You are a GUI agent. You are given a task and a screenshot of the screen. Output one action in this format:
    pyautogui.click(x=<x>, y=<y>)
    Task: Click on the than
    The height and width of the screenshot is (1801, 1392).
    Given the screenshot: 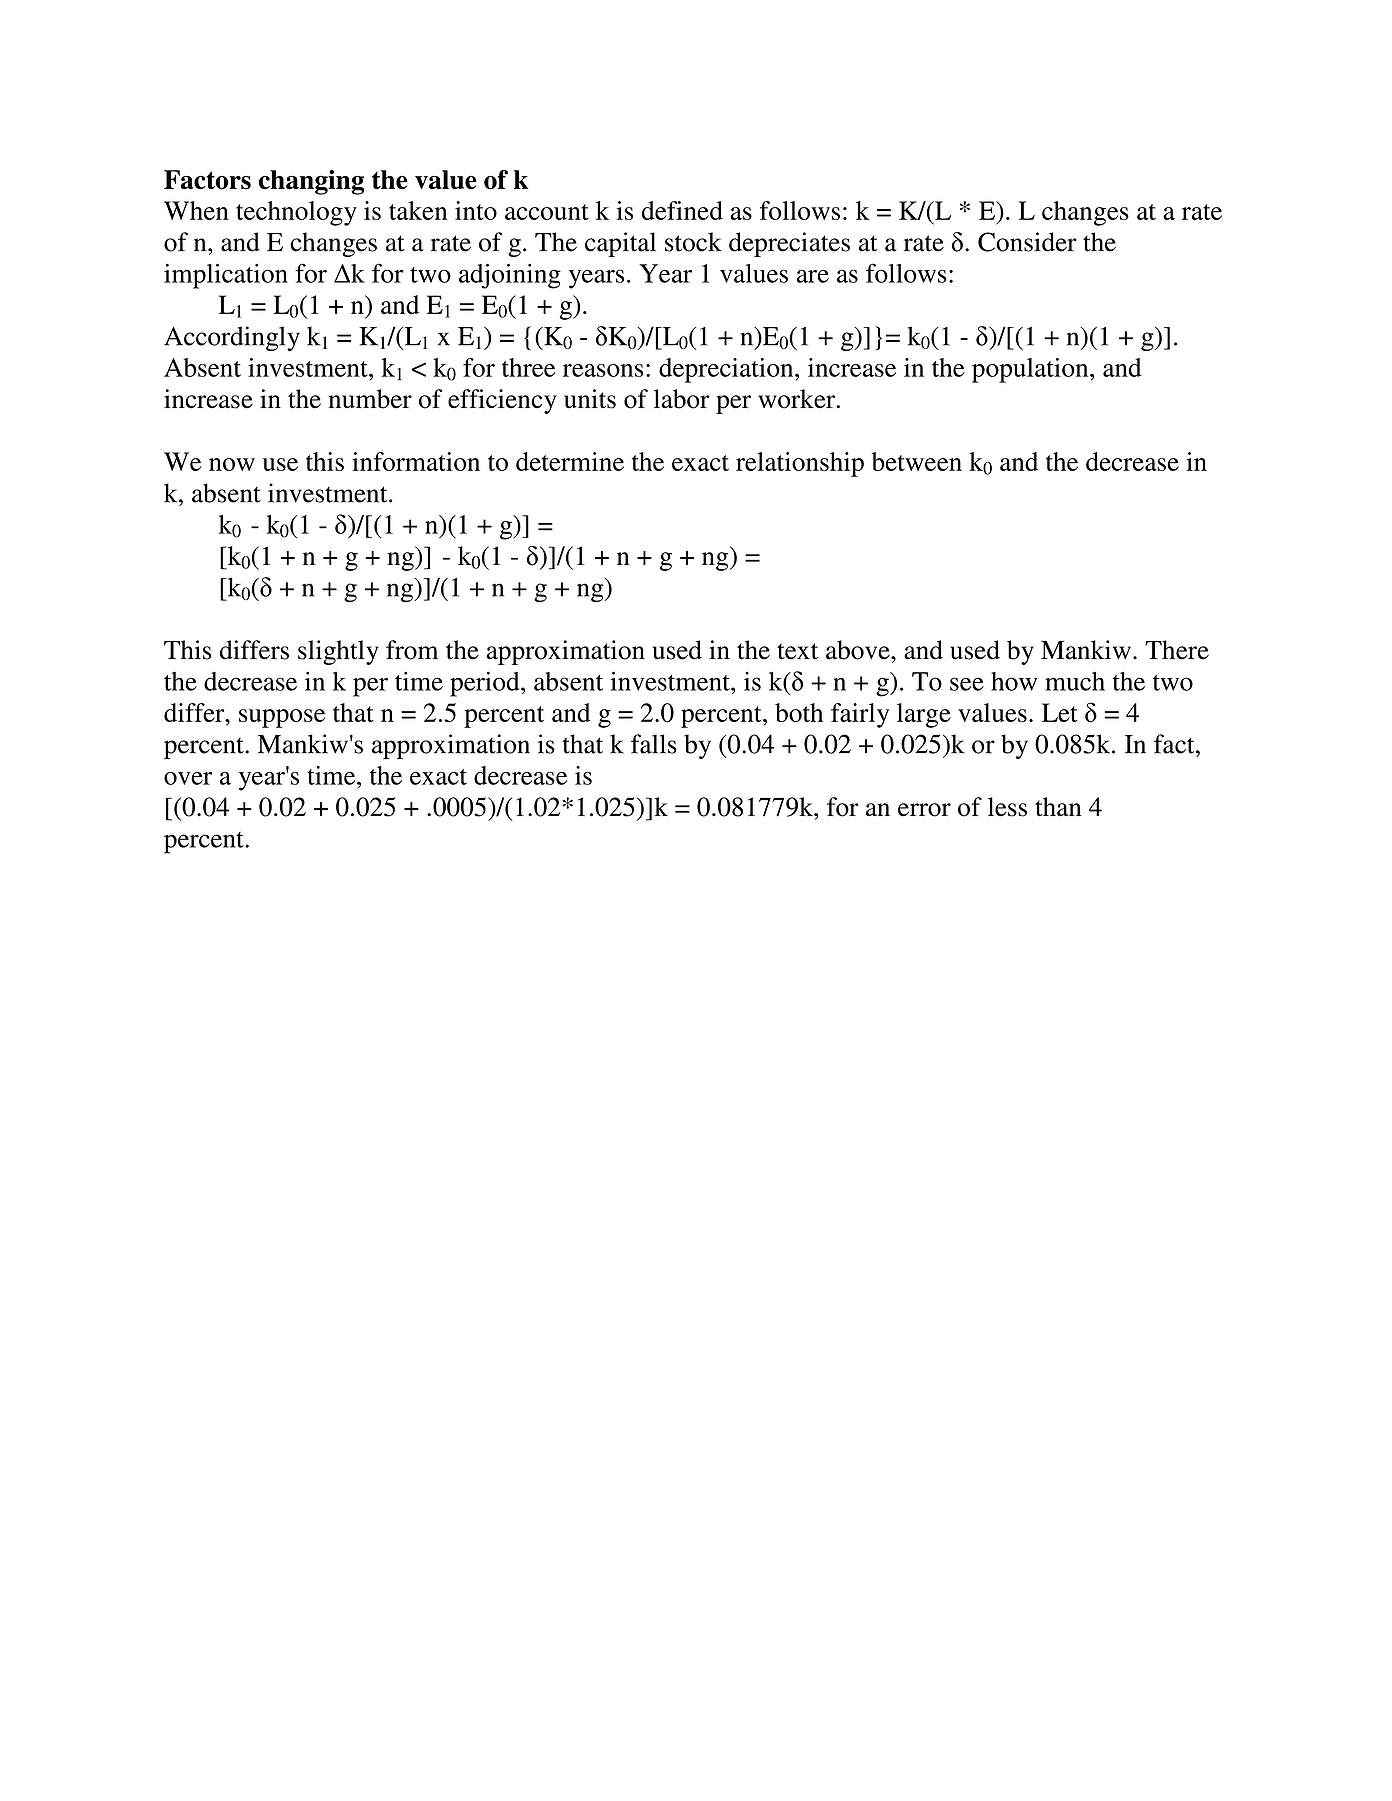 What is the action you would take?
    pyautogui.click(x=1058, y=807)
